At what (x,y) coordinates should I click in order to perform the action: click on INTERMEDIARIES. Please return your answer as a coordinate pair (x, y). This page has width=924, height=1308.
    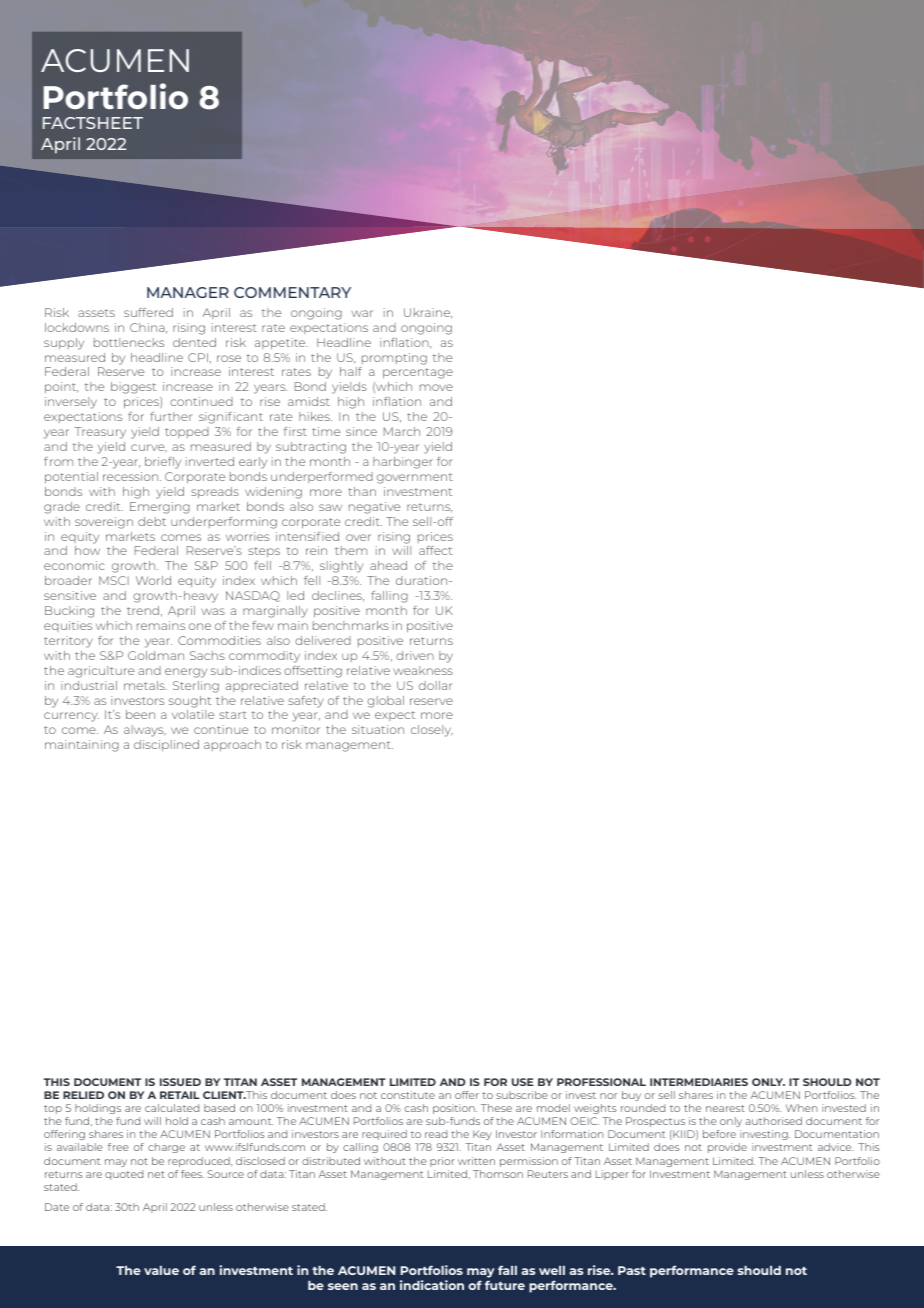
    Looking at the image, I should click on (699, 1082).
